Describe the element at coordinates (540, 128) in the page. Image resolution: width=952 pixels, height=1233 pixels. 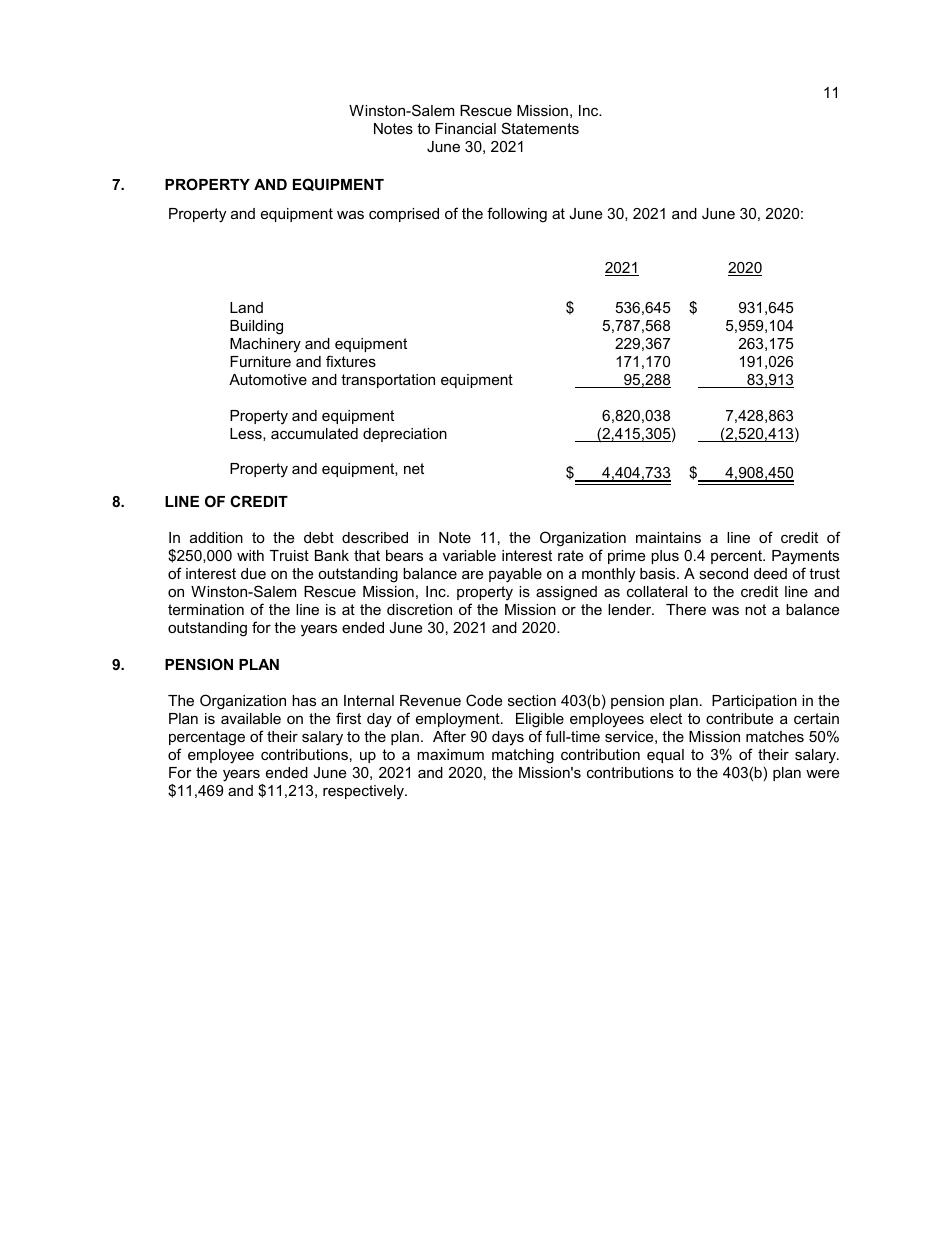
I see `Statements` at that location.
